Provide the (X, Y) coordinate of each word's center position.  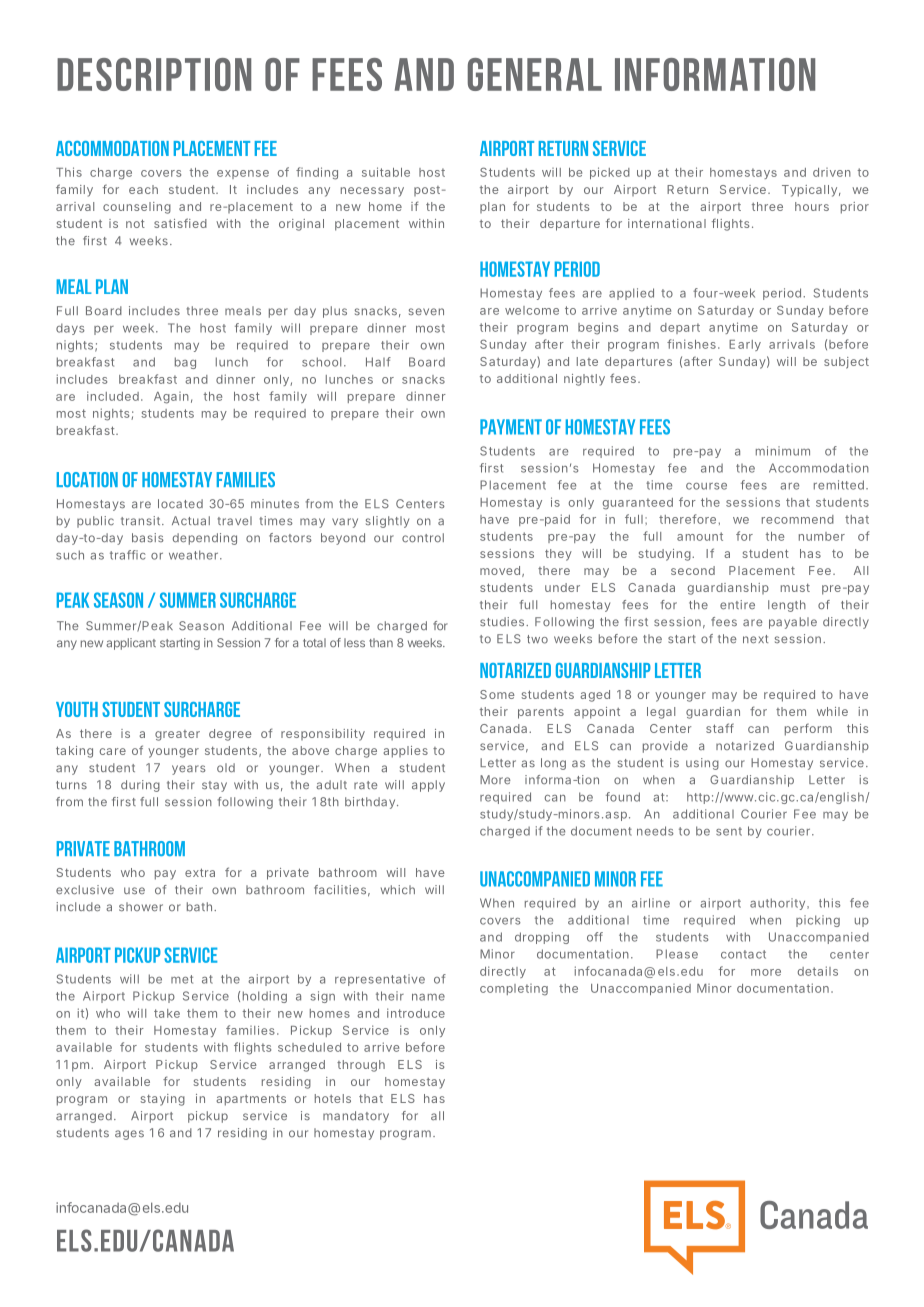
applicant (131, 644)
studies (502, 622)
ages (129, 1135)
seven (426, 311)
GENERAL (535, 74)
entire (737, 605)
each (143, 189)
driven (832, 172)
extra (200, 872)
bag (185, 363)
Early (745, 345)
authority (777, 904)
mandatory (356, 1117)
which (398, 889)
